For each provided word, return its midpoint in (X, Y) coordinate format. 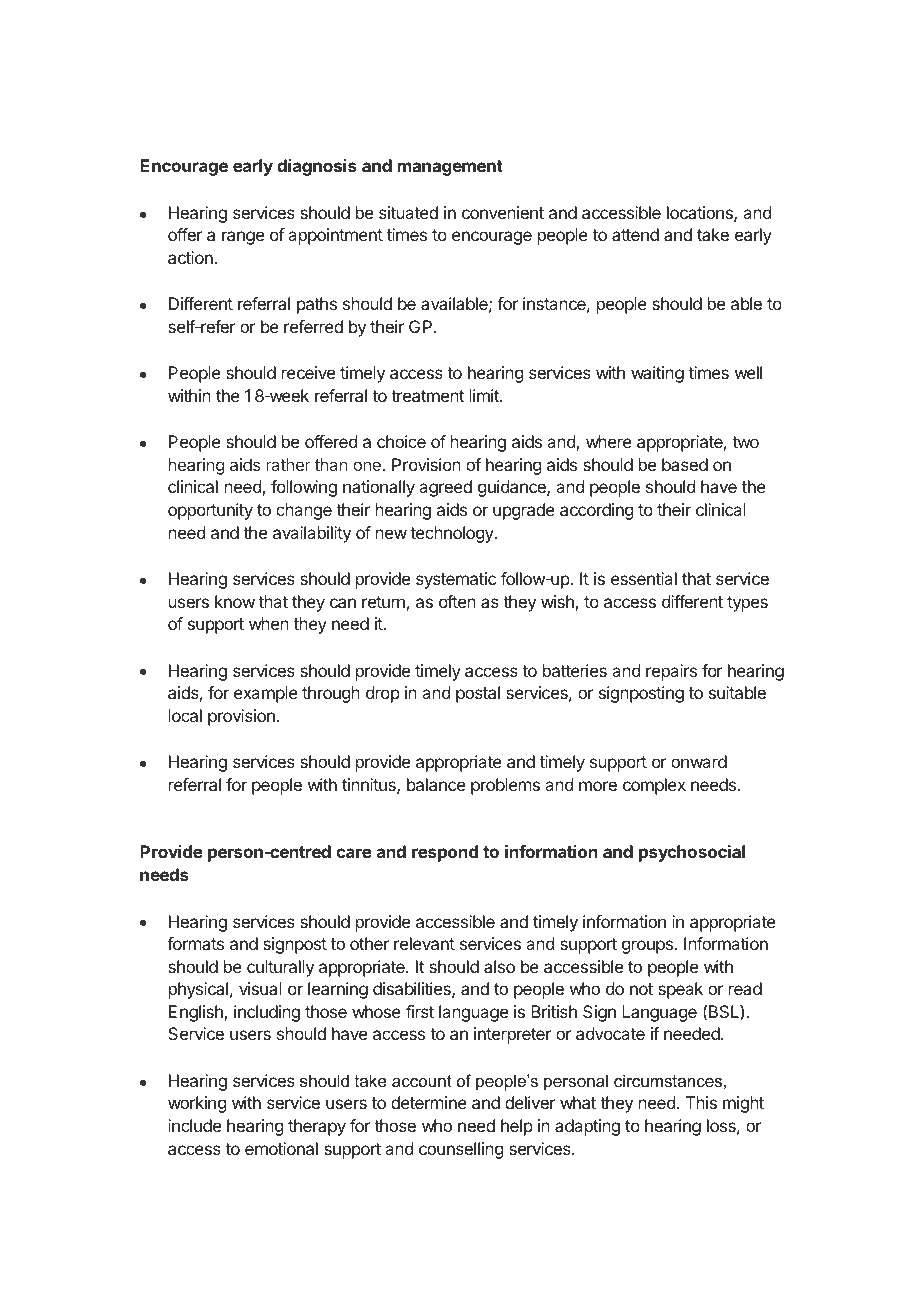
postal (478, 694)
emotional (281, 1148)
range (243, 238)
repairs (671, 672)
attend (635, 234)
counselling (461, 1150)
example (266, 694)
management (450, 168)
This (701, 1102)
